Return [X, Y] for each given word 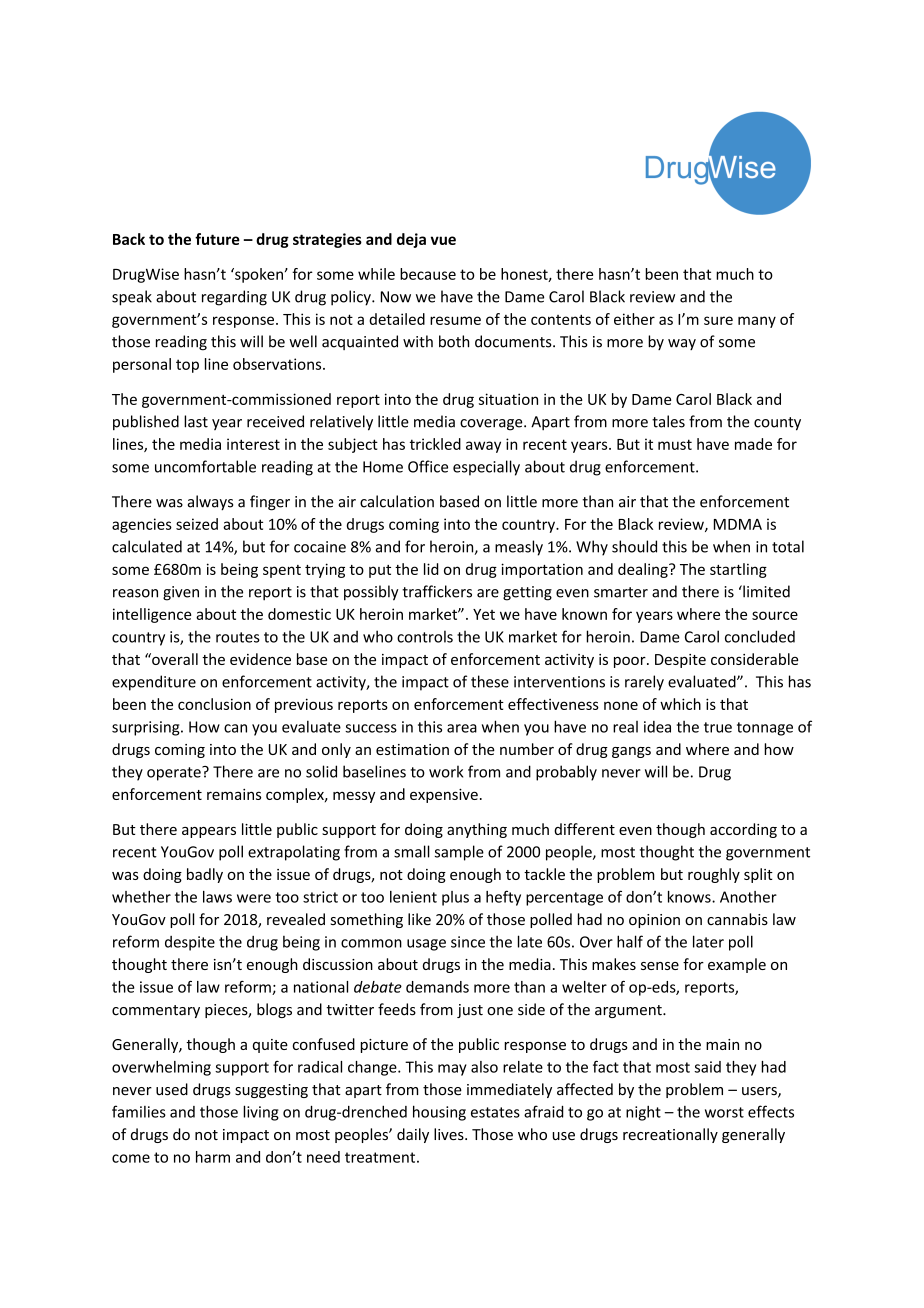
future [217, 239]
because [428, 274]
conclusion [214, 704]
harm [213, 1157]
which [680, 704]
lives [450, 1134]
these [490, 681]
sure [718, 320]
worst [724, 1112]
